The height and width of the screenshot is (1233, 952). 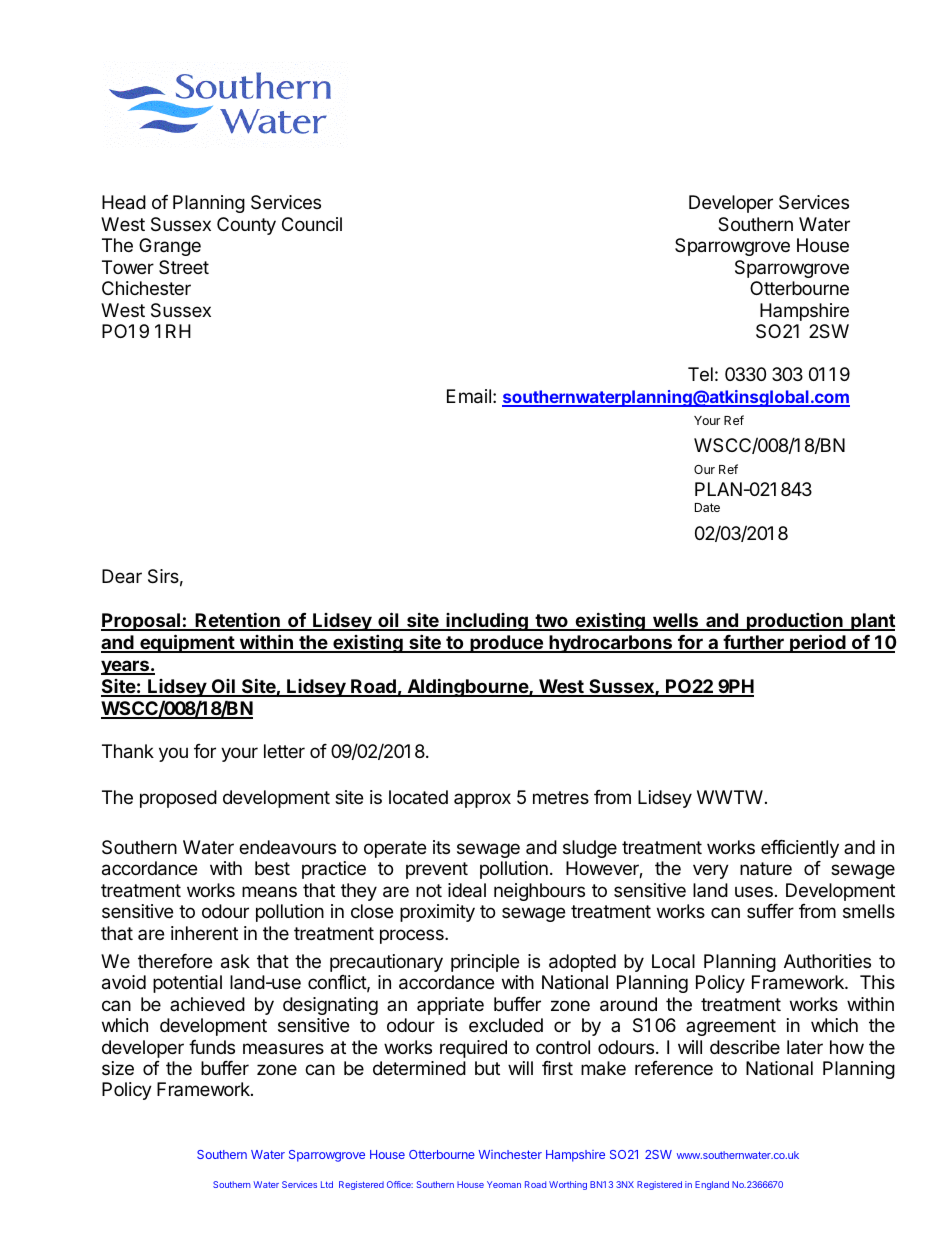 What do you see at coordinates (327, 1184) in the screenshot?
I see `Ltd` at bounding box center [327, 1184].
